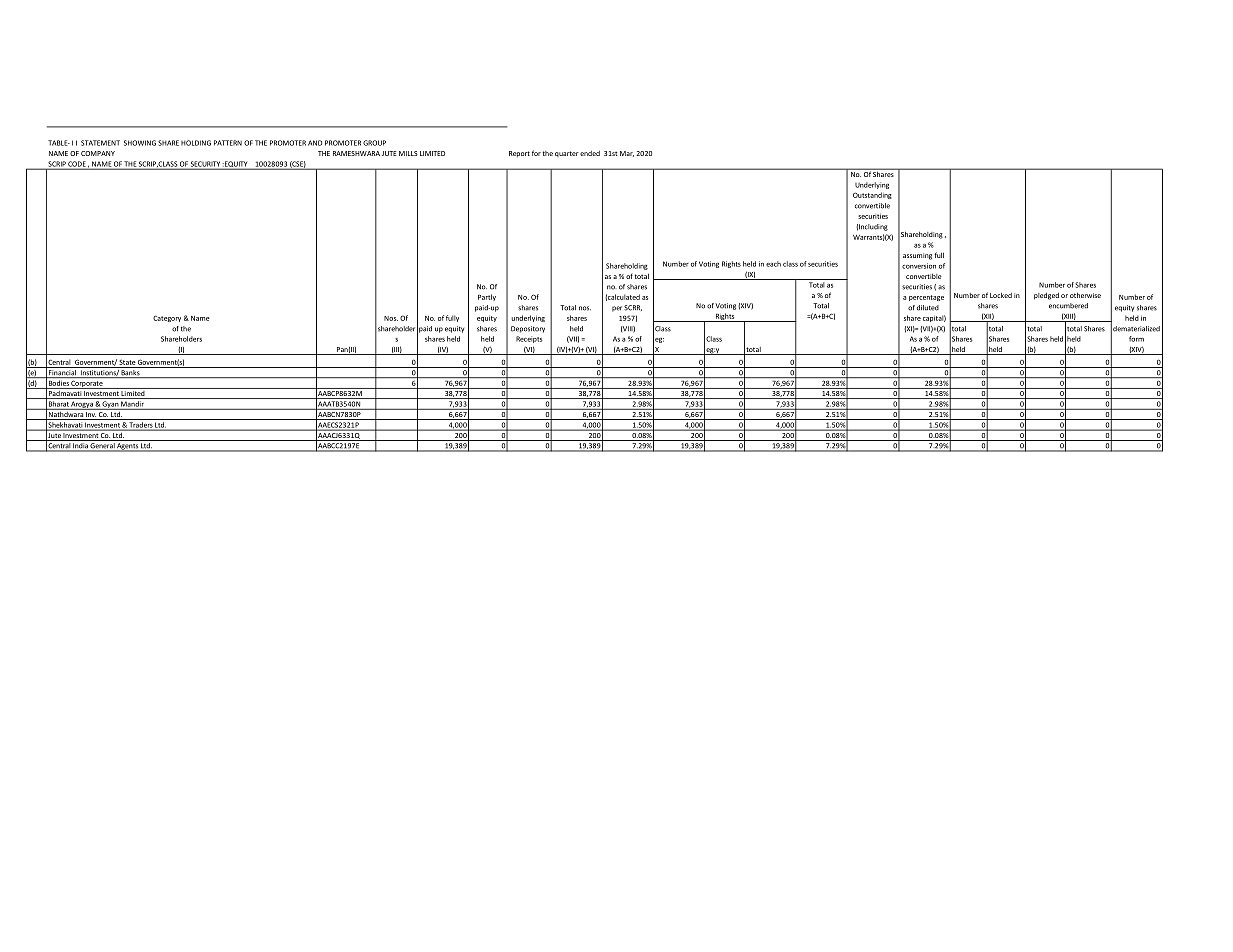 The height and width of the document is (952, 1233). What do you see at coordinates (205, 165) in the document?
I see `SECURITY` at bounding box center [205, 165].
